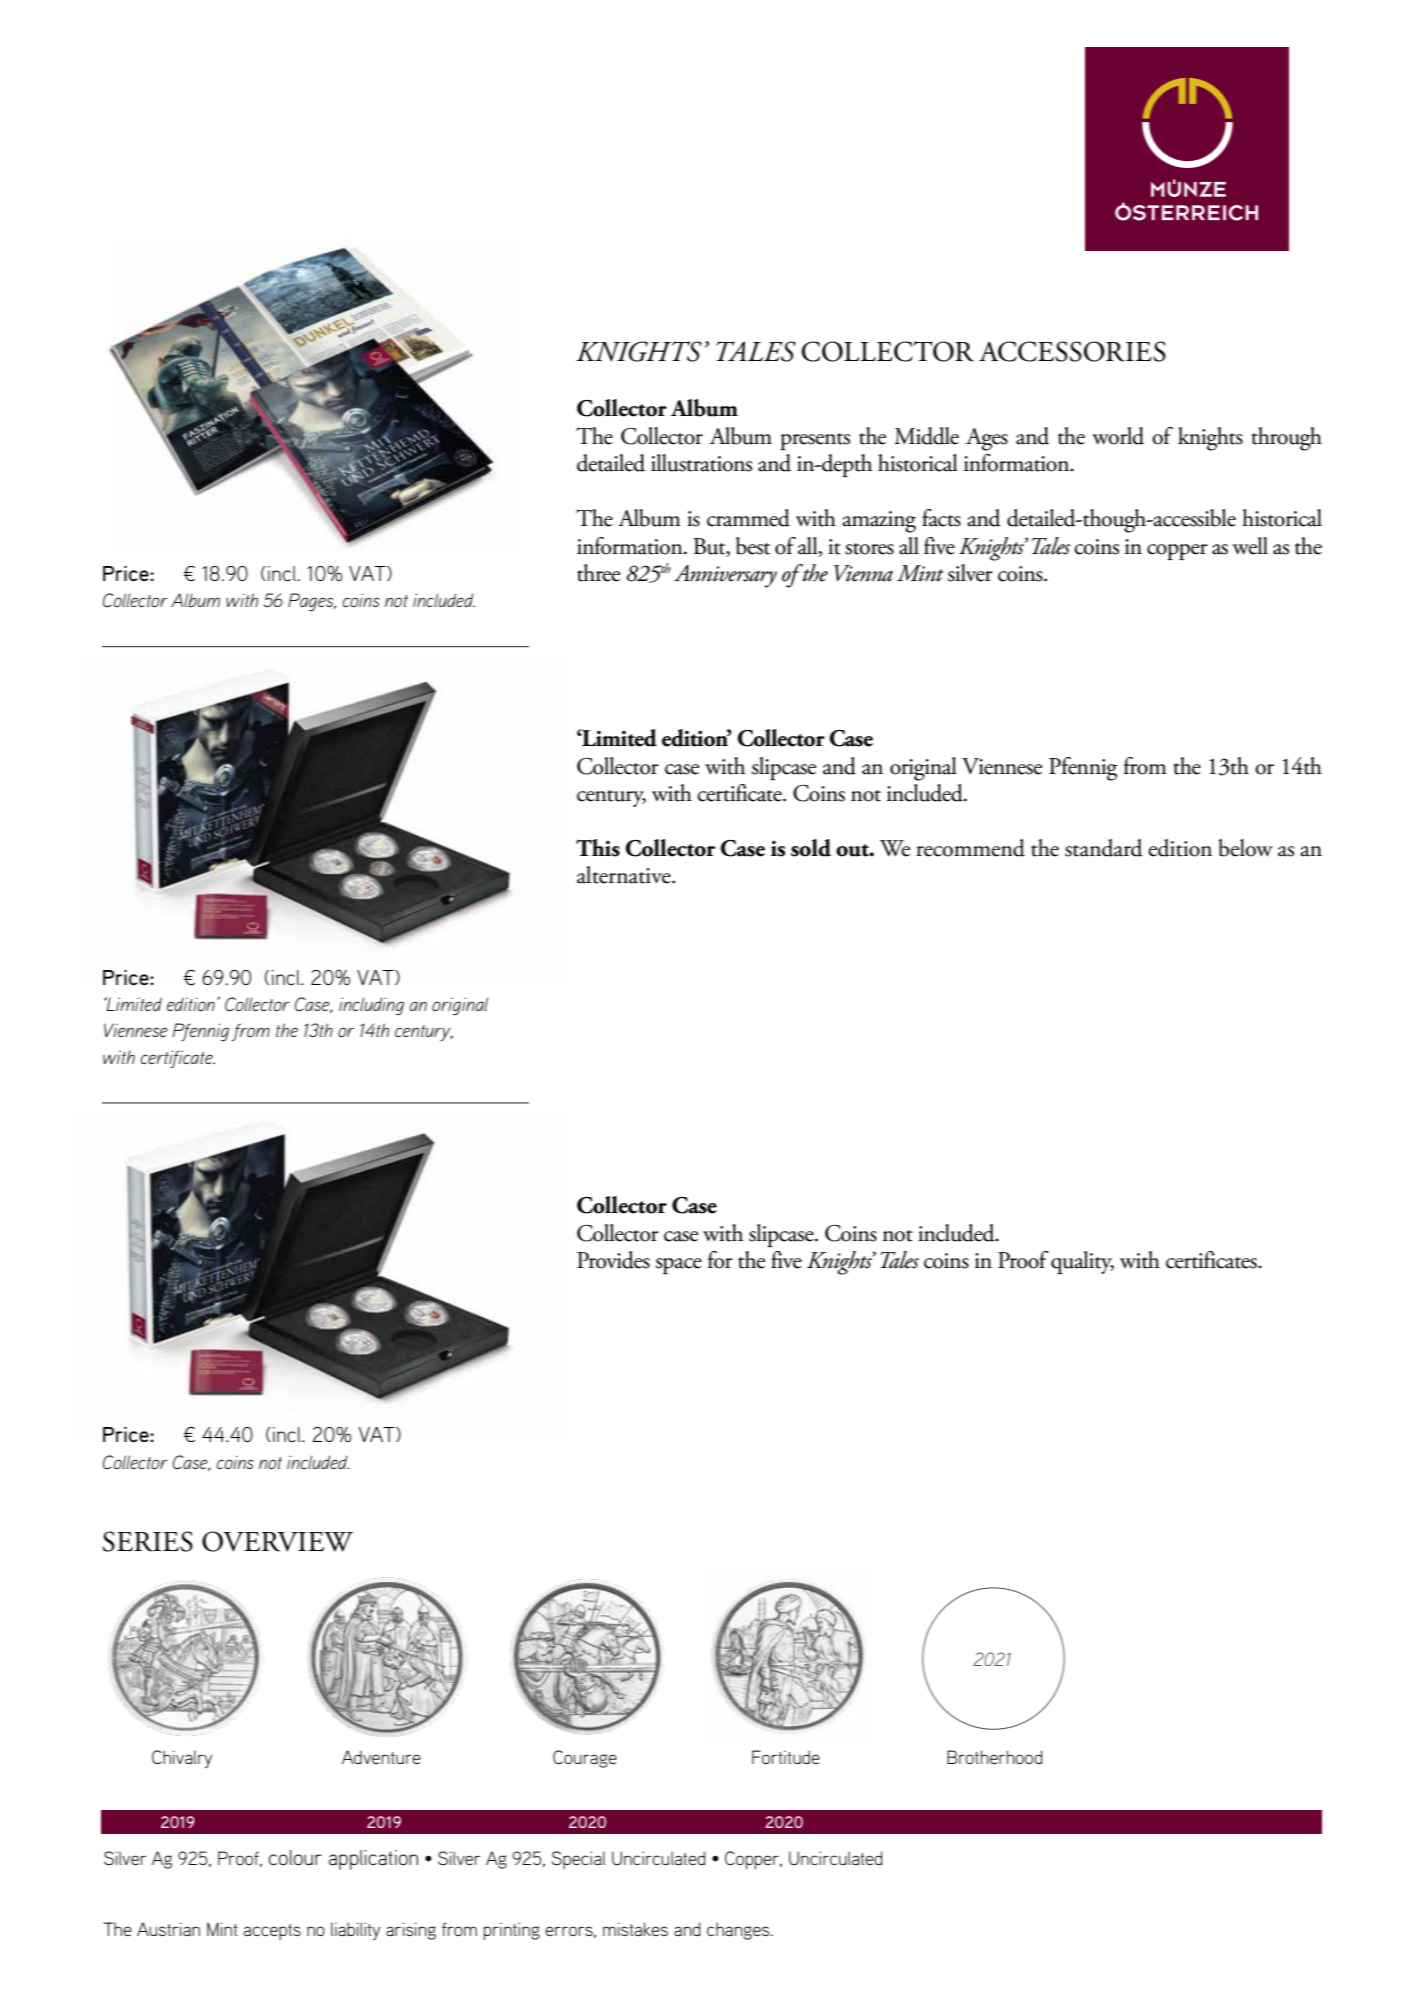  What do you see at coordinates (701, 463) in the page?
I see `illustrations` at bounding box center [701, 463].
